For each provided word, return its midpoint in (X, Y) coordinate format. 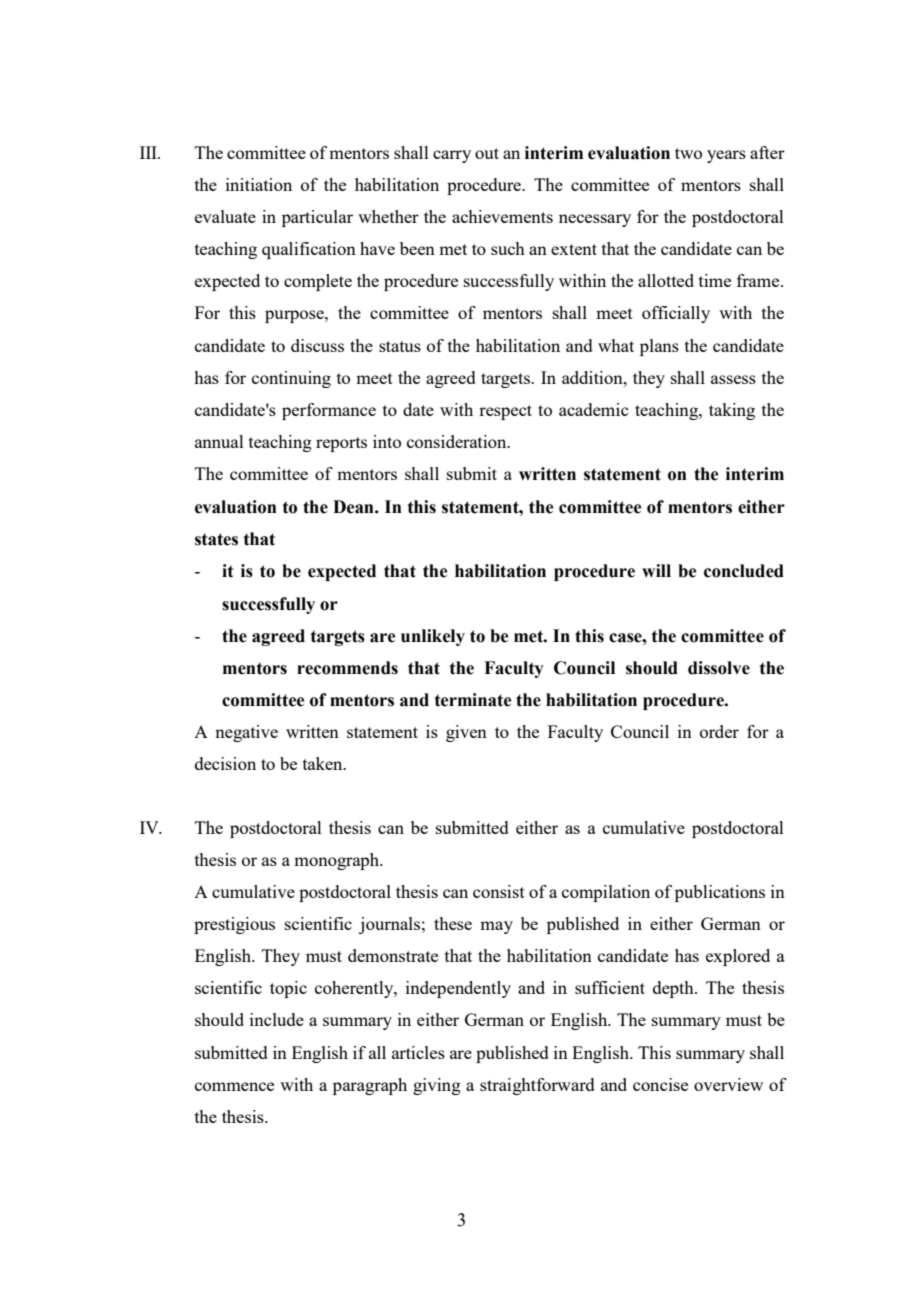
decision (225, 763)
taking (732, 411)
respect (505, 412)
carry (452, 156)
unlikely (433, 637)
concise (660, 1084)
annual (219, 441)
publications (720, 893)
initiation (259, 184)
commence (234, 1086)
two (688, 153)
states (216, 539)
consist (499, 891)
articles (418, 1052)
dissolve (719, 668)
